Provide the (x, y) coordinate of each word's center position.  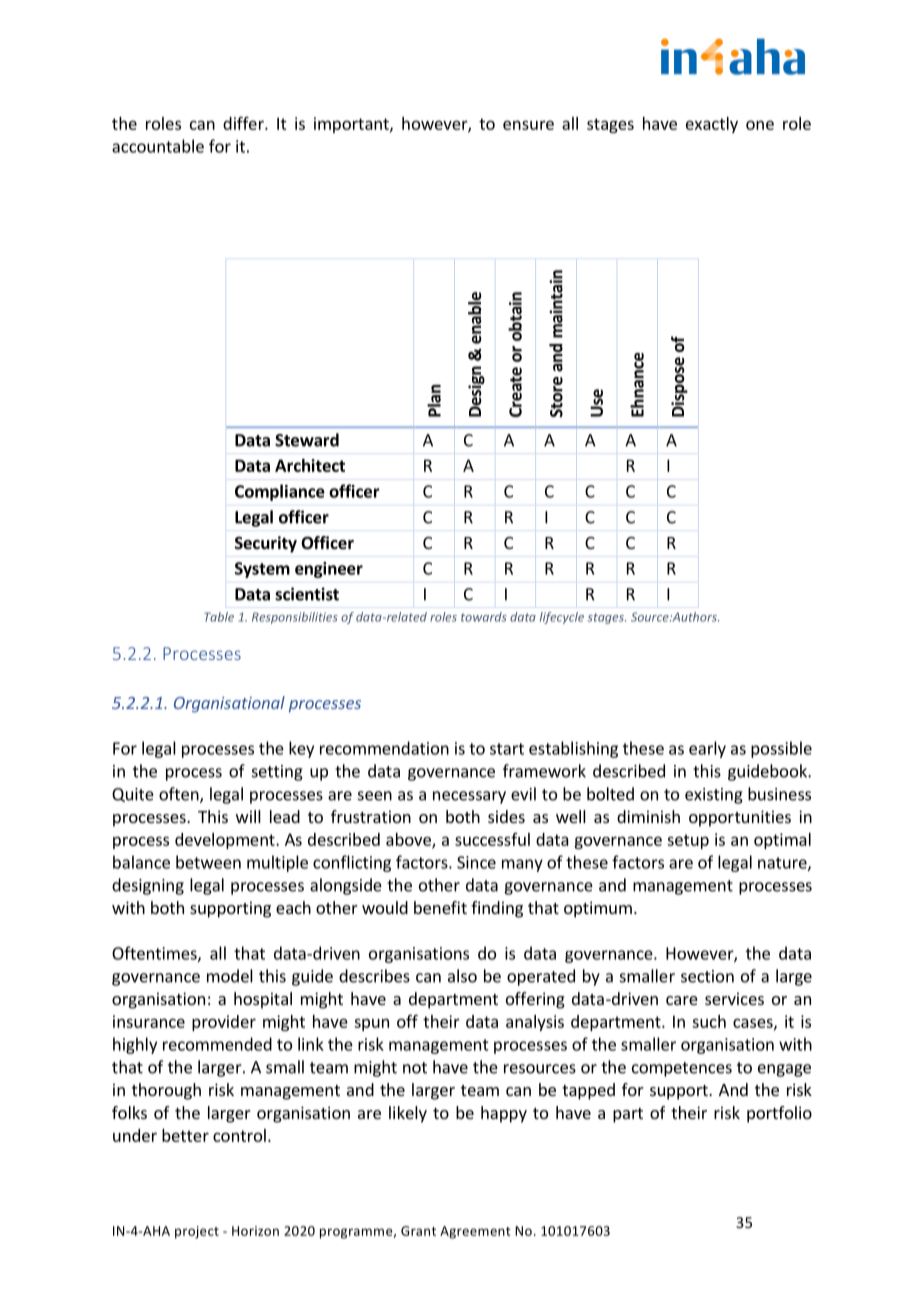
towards (484, 617)
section (707, 976)
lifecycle (562, 618)
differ (244, 123)
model (230, 976)
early (707, 749)
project (197, 1232)
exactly (712, 125)
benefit (440, 907)
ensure (528, 125)
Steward (307, 440)
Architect (310, 465)
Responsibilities (295, 618)
